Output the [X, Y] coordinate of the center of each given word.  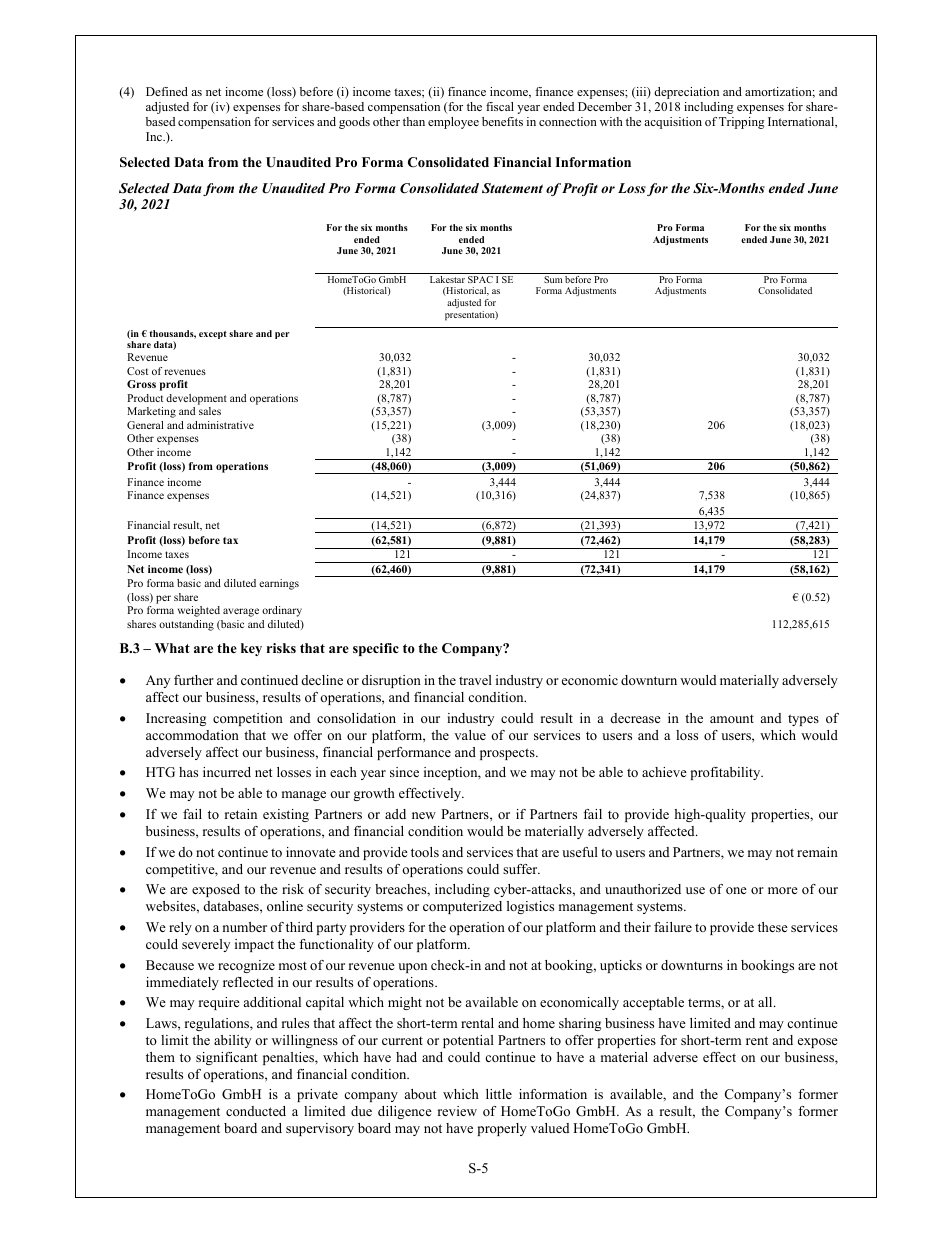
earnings [279, 584]
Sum [553, 279]
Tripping [742, 123]
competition [248, 719]
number [245, 927]
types [803, 720]
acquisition [673, 123]
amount [732, 719]
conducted [256, 1111]
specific [376, 649]
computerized [462, 907]
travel [475, 680]
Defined [167, 91]
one [736, 890]
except [213, 335]
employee [453, 123]
